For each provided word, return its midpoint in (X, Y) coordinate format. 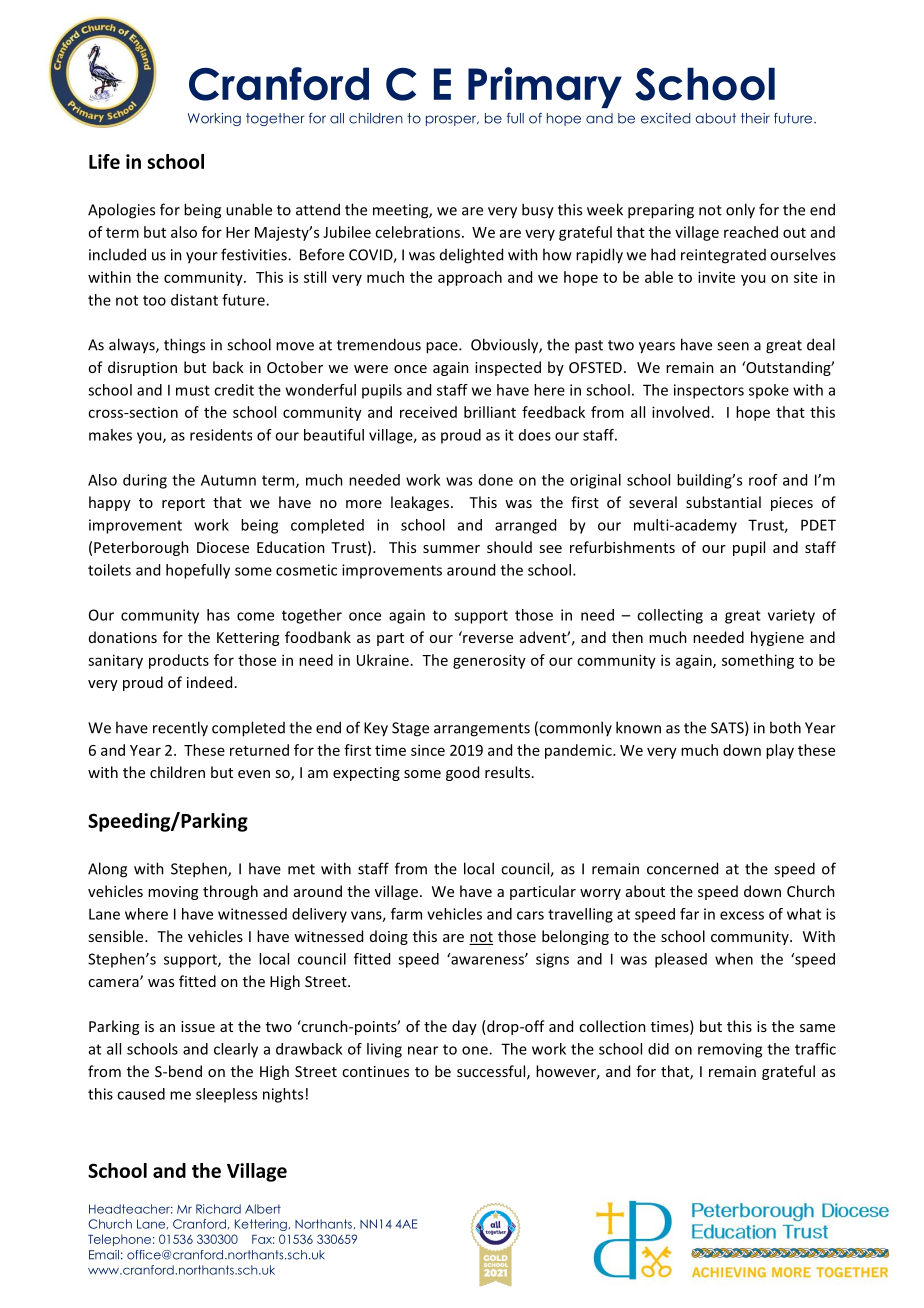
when (734, 959)
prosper (452, 120)
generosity (489, 661)
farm (406, 914)
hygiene (777, 638)
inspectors (709, 391)
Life (104, 161)
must (193, 390)
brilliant (490, 412)
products (179, 661)
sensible (117, 936)
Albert (263, 1209)
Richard (218, 1209)
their (755, 118)
